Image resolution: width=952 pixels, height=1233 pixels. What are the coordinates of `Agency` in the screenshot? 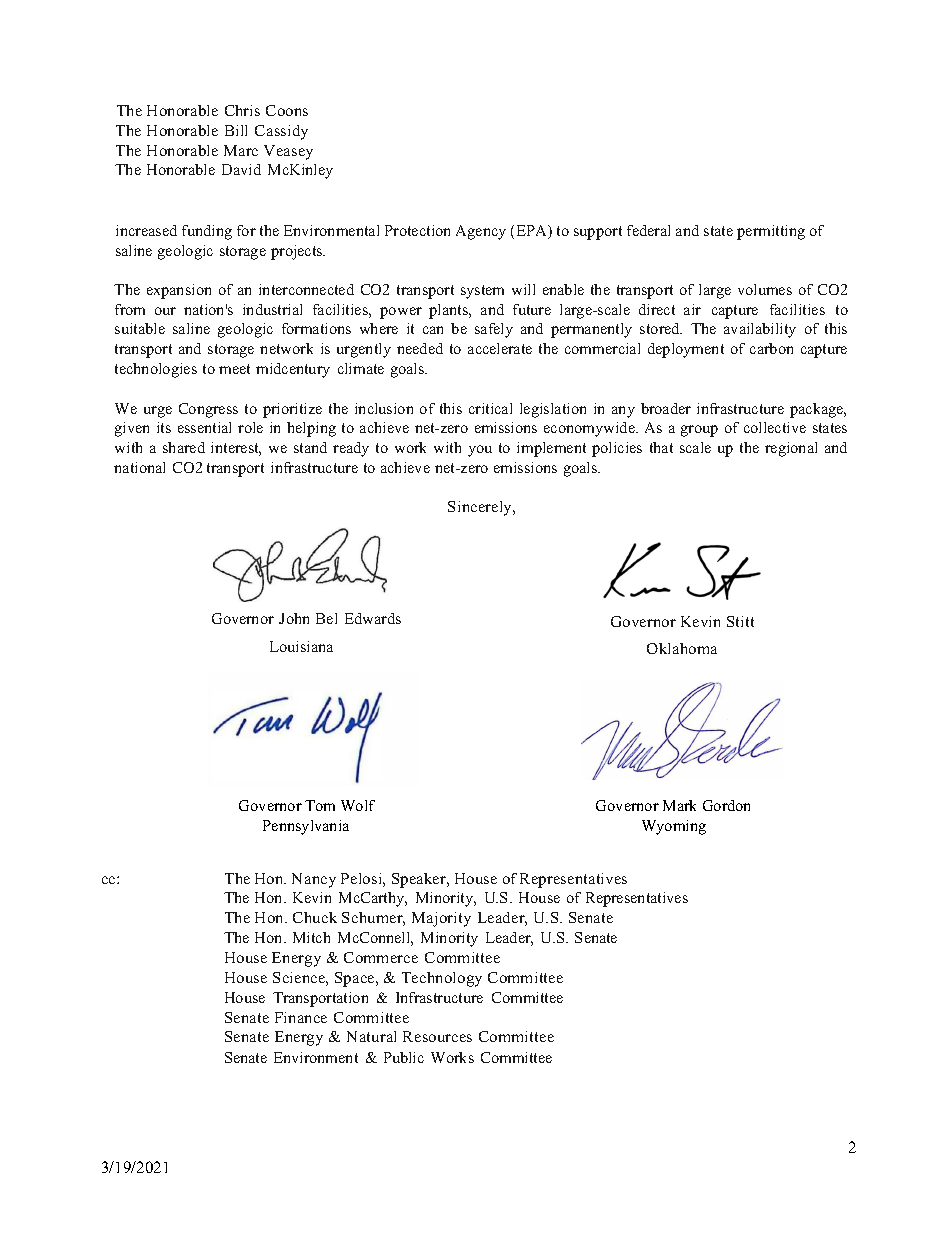 It's located at (481, 232).
